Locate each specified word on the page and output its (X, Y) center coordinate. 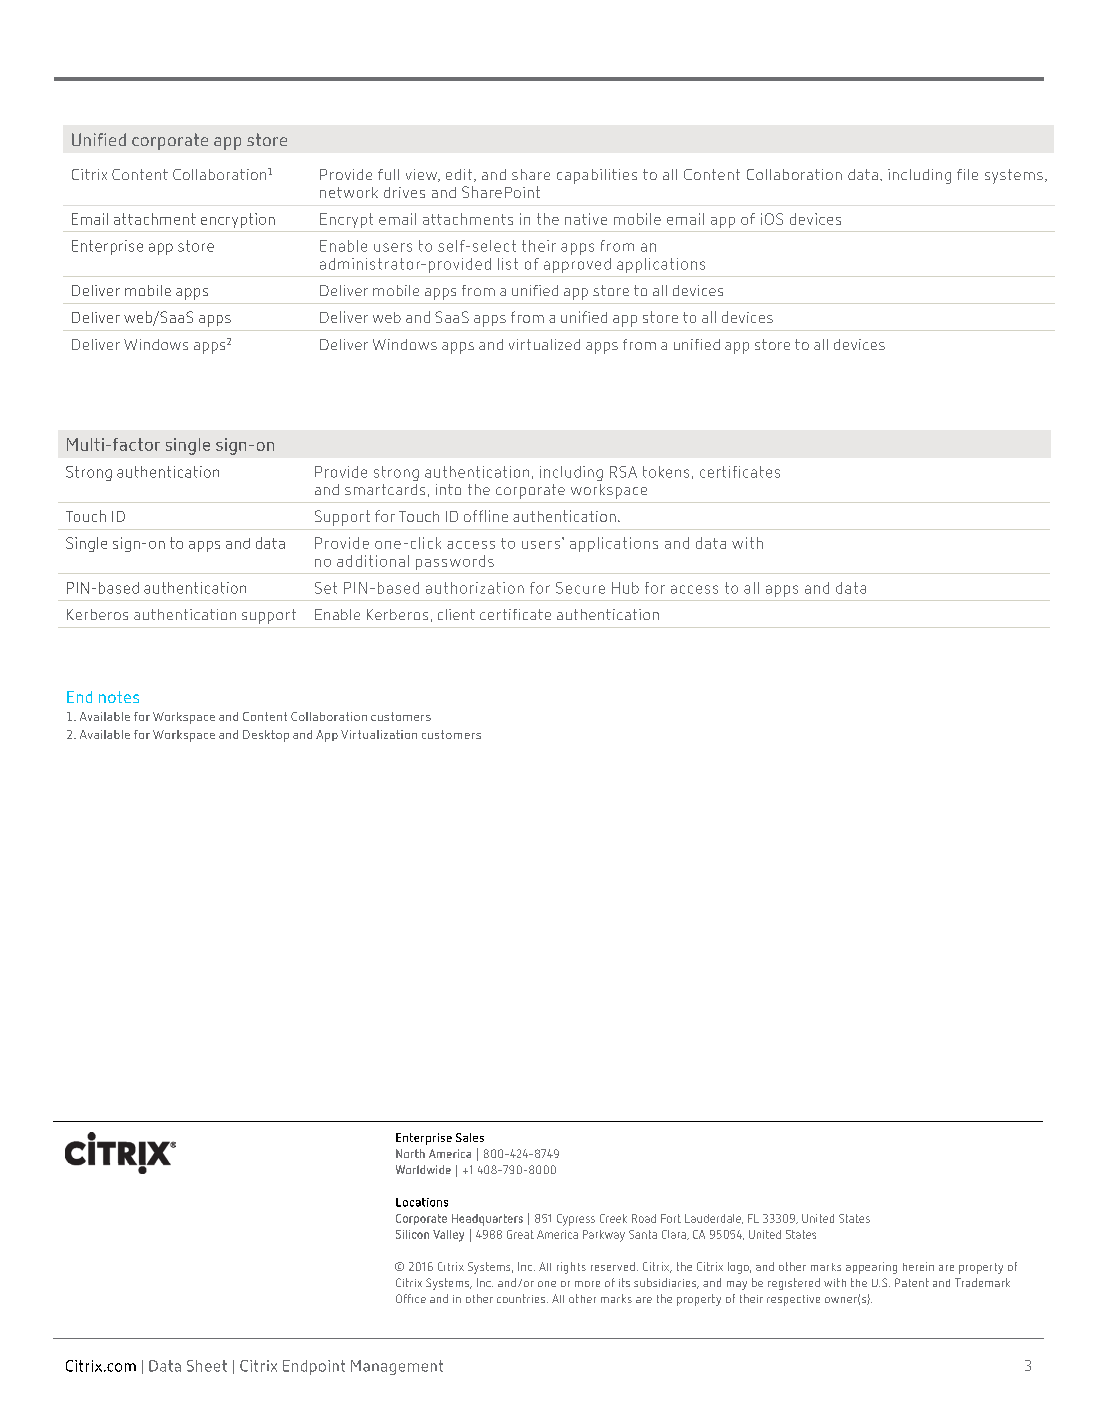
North (410, 1153)
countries (521, 1298)
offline (486, 516)
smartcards (385, 489)
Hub (625, 588)
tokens (666, 472)
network (349, 192)
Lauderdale (714, 1219)
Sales (470, 1137)
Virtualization (379, 734)
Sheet (207, 1366)
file (967, 174)
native (586, 219)
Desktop (266, 736)
